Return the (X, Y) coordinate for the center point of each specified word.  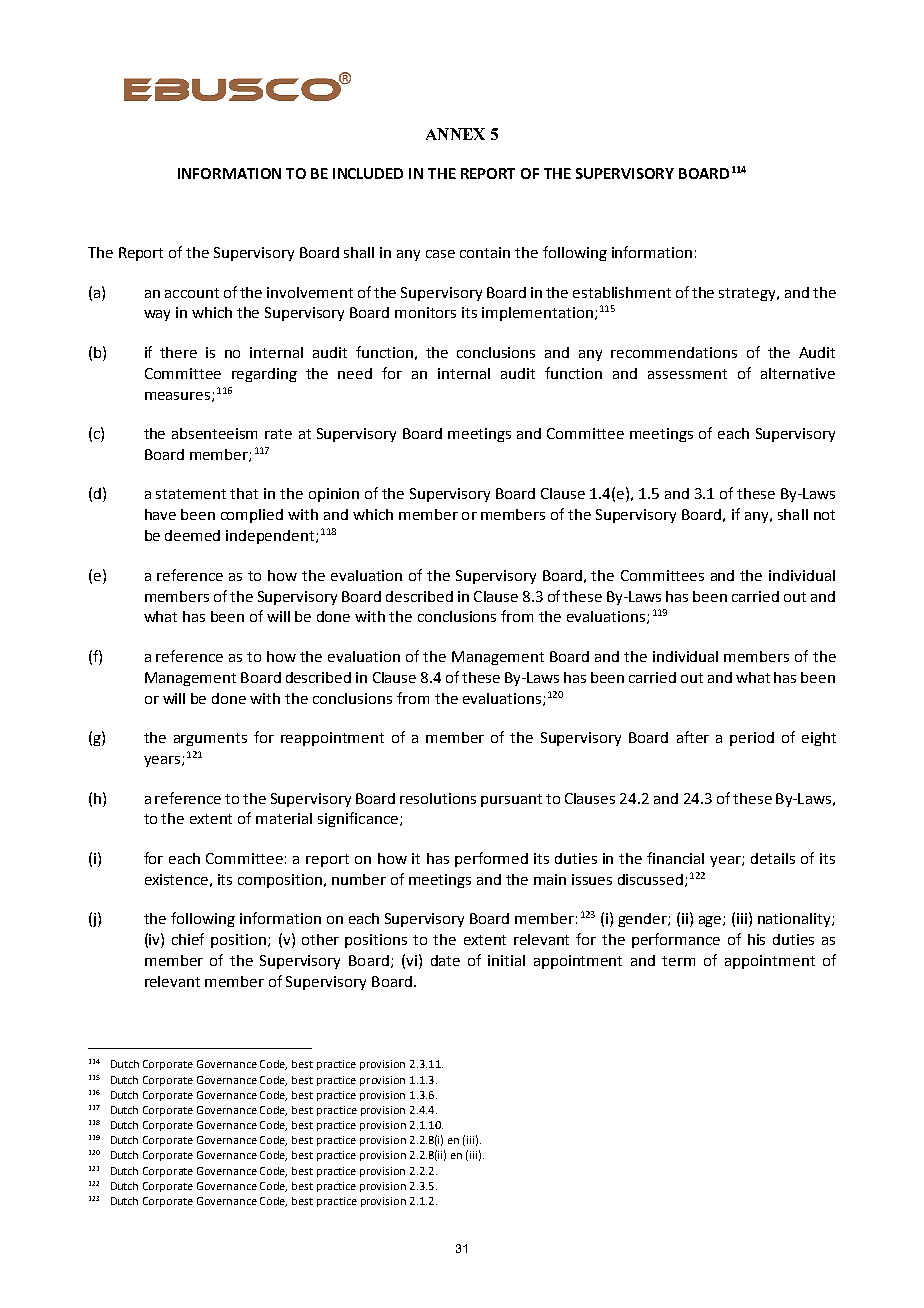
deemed (192, 535)
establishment (622, 292)
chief (188, 939)
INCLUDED (368, 173)
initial (506, 960)
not (824, 515)
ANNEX (455, 134)
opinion (334, 495)
